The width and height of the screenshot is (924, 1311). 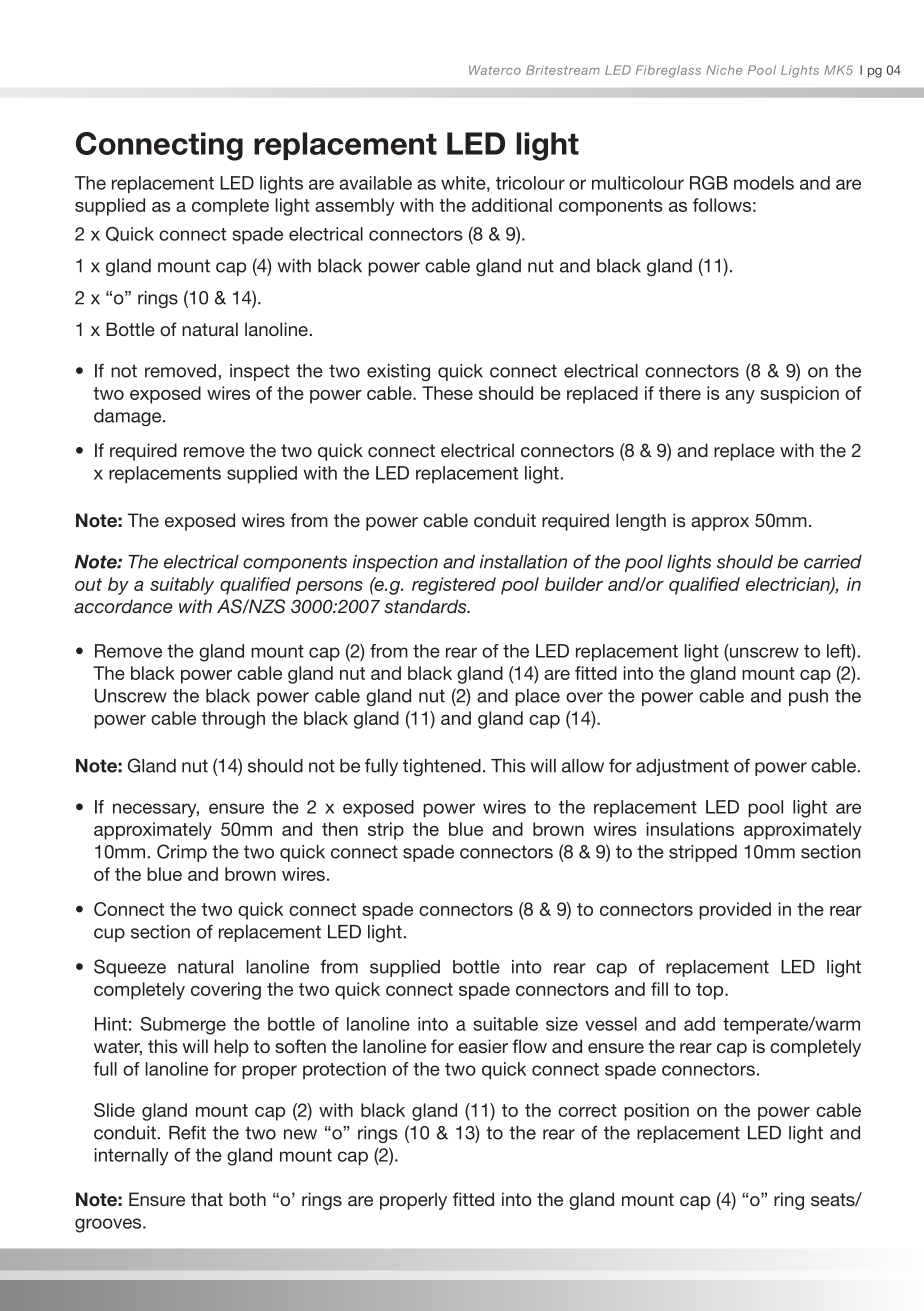 What do you see at coordinates (442, 767) in the screenshot?
I see `tightened` at bounding box center [442, 767].
